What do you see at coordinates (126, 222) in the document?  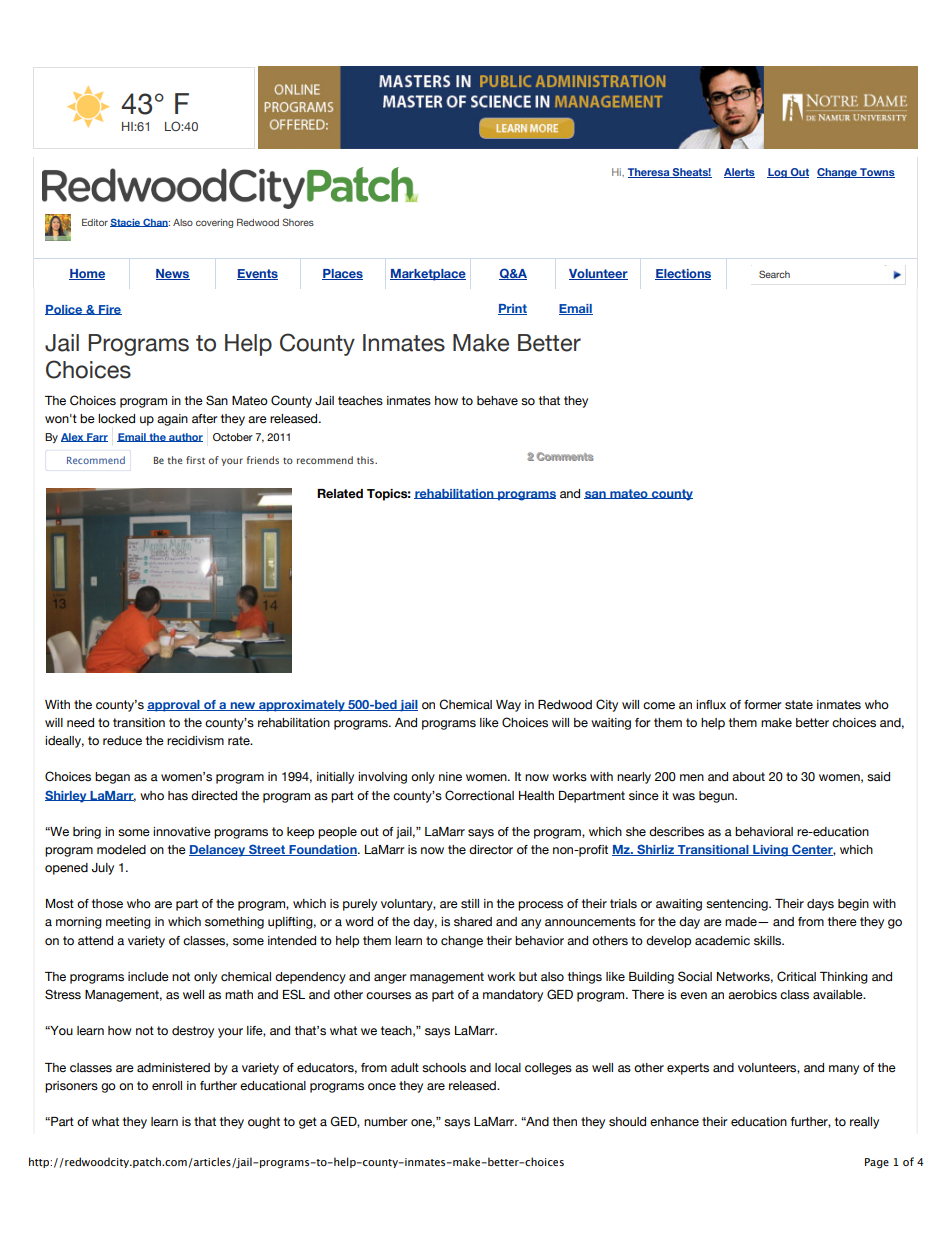 I see `Stacie` at bounding box center [126, 222].
